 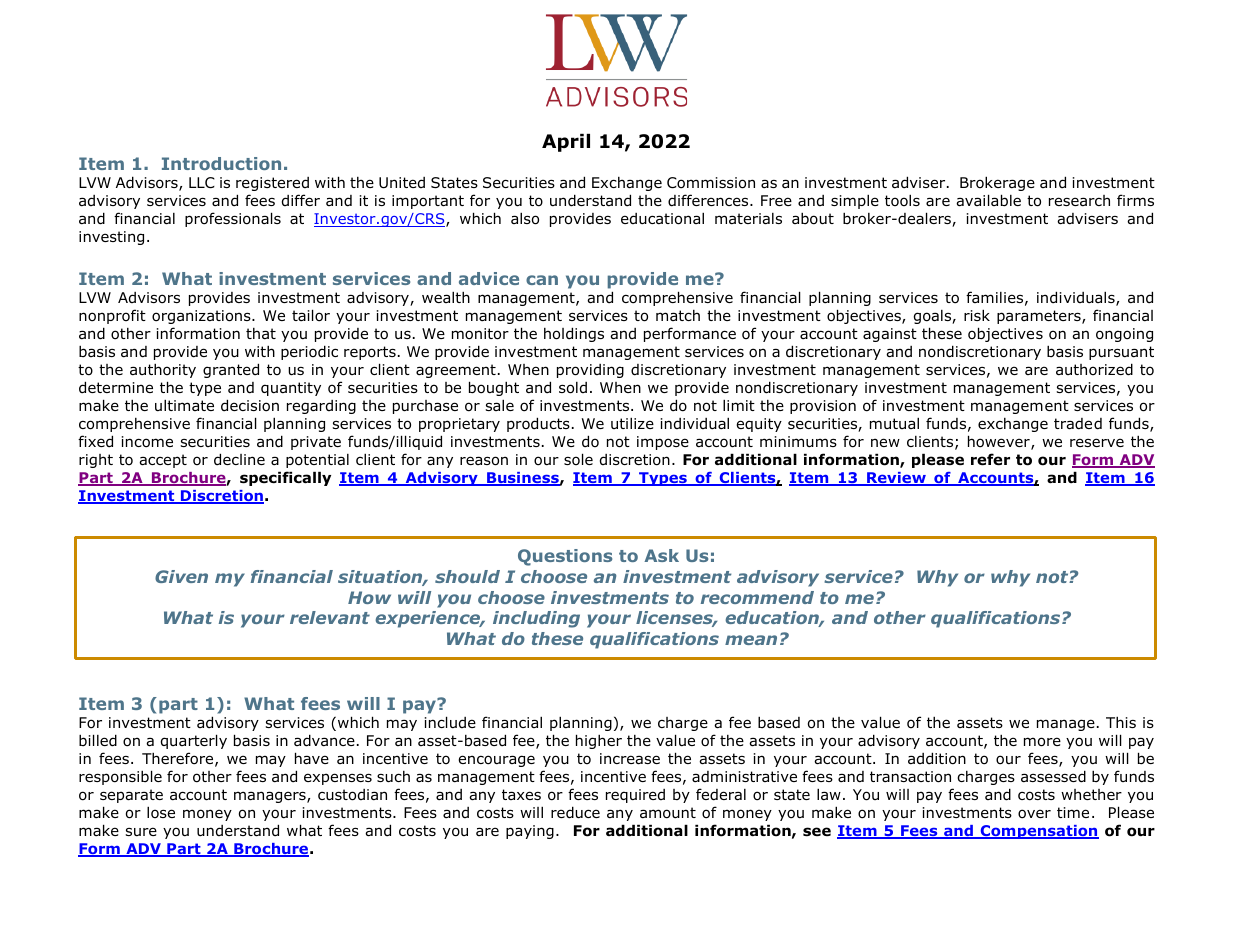 I want to click on specifically, so click(x=285, y=478).
